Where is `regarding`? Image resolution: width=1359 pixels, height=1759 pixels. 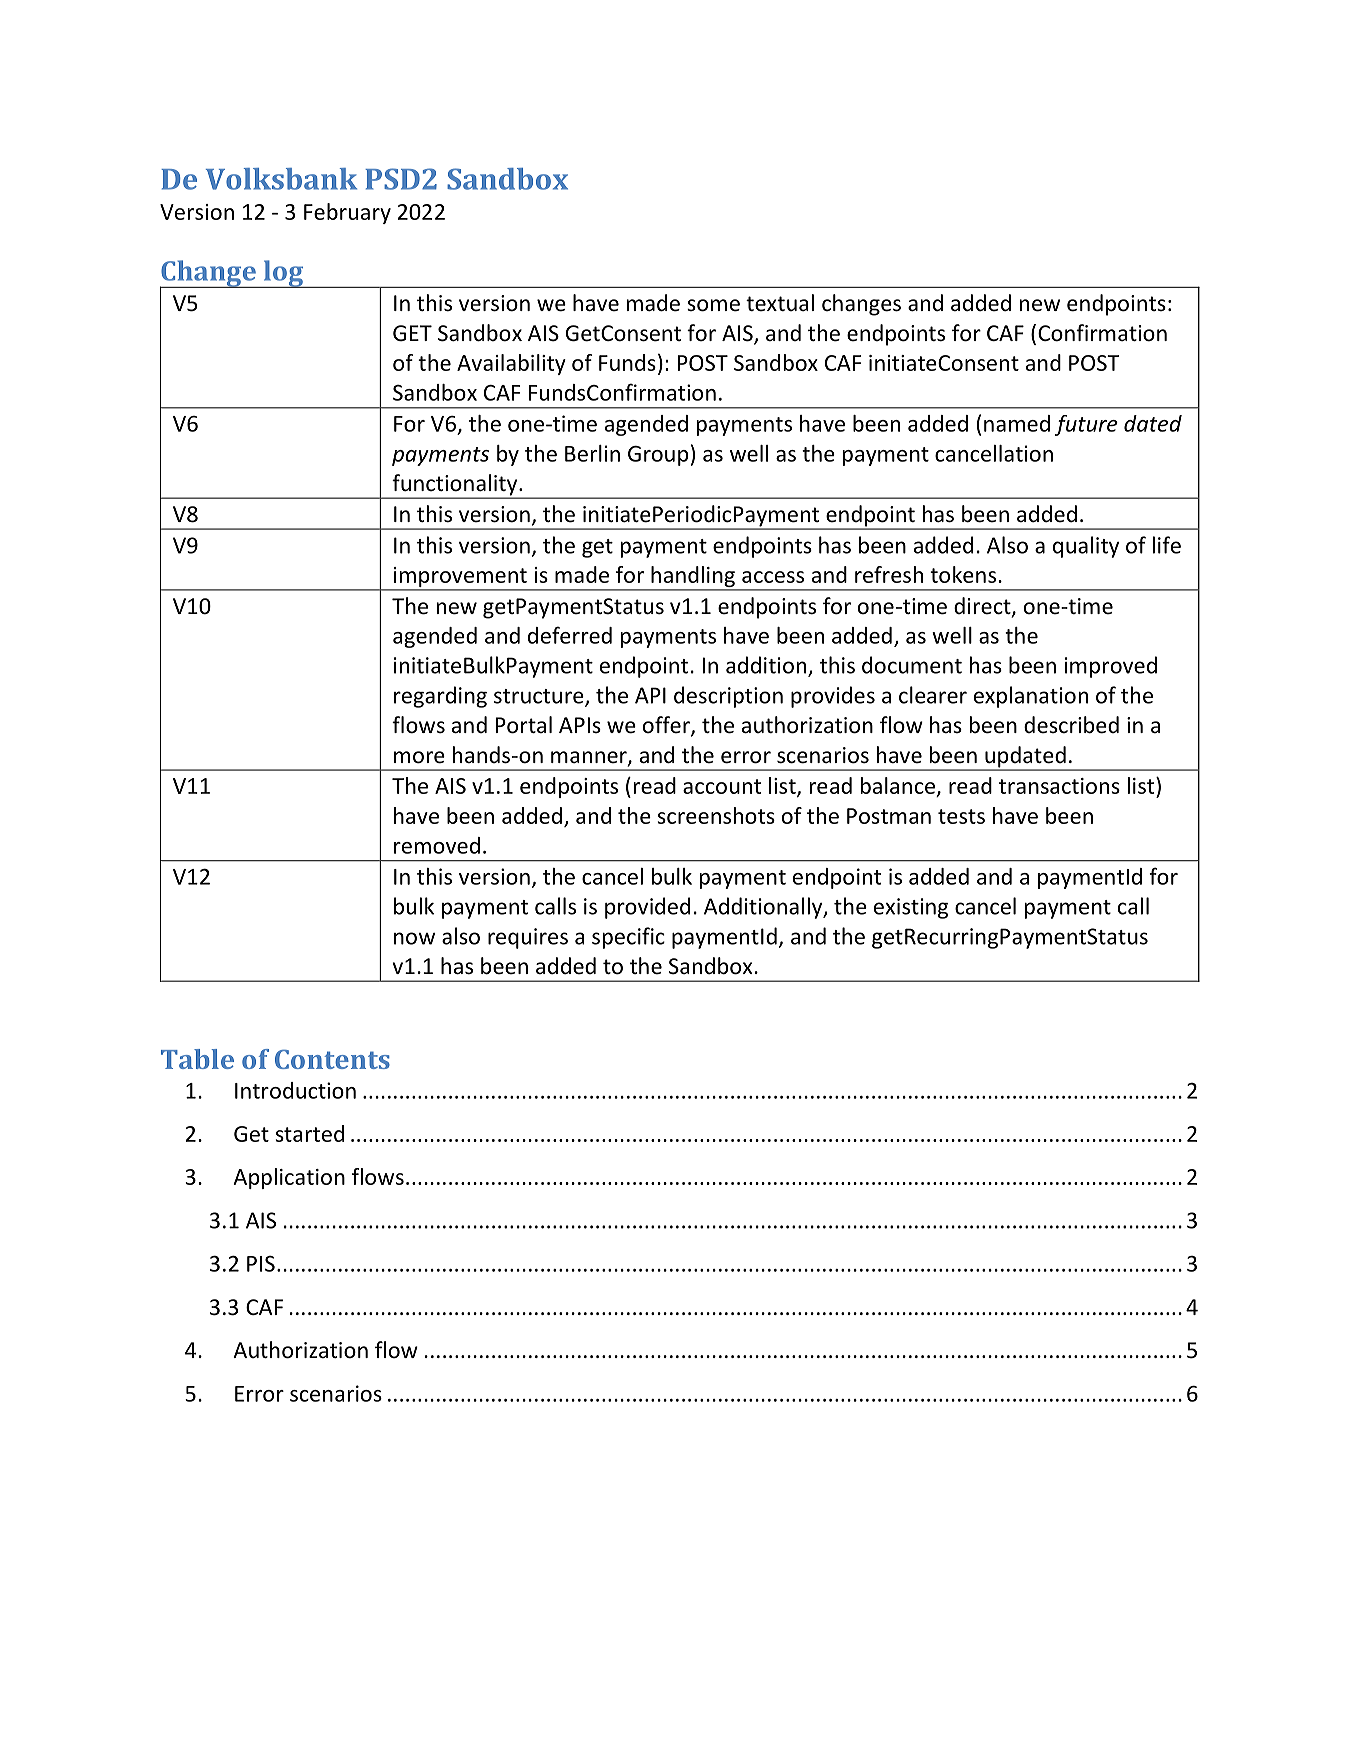 regarding is located at coordinates (440, 697).
